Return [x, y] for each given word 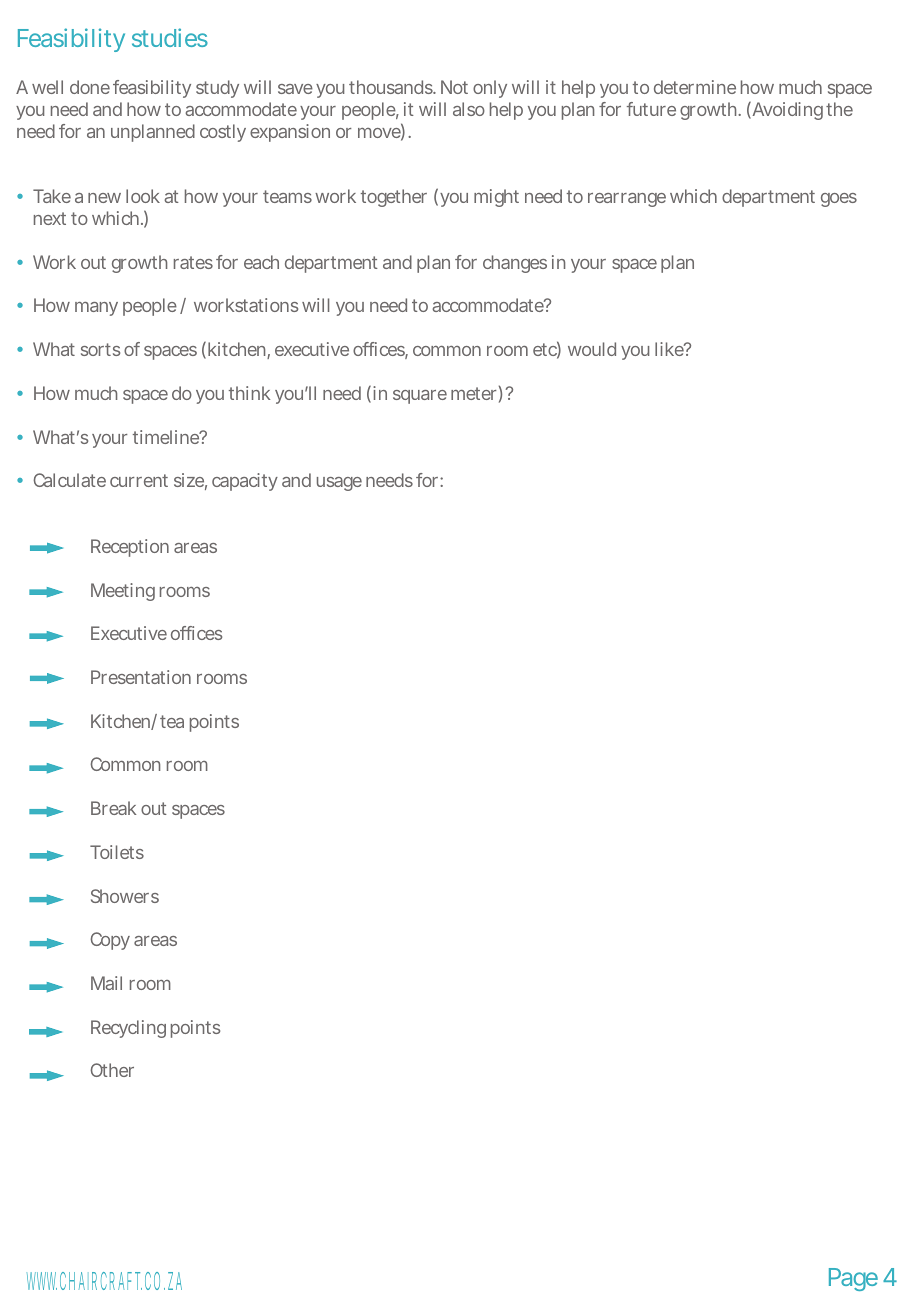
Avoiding [786, 111]
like [670, 349]
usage [339, 484]
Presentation [141, 677]
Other [112, 1070]
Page [853, 1279]
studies [170, 37]
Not [454, 87]
